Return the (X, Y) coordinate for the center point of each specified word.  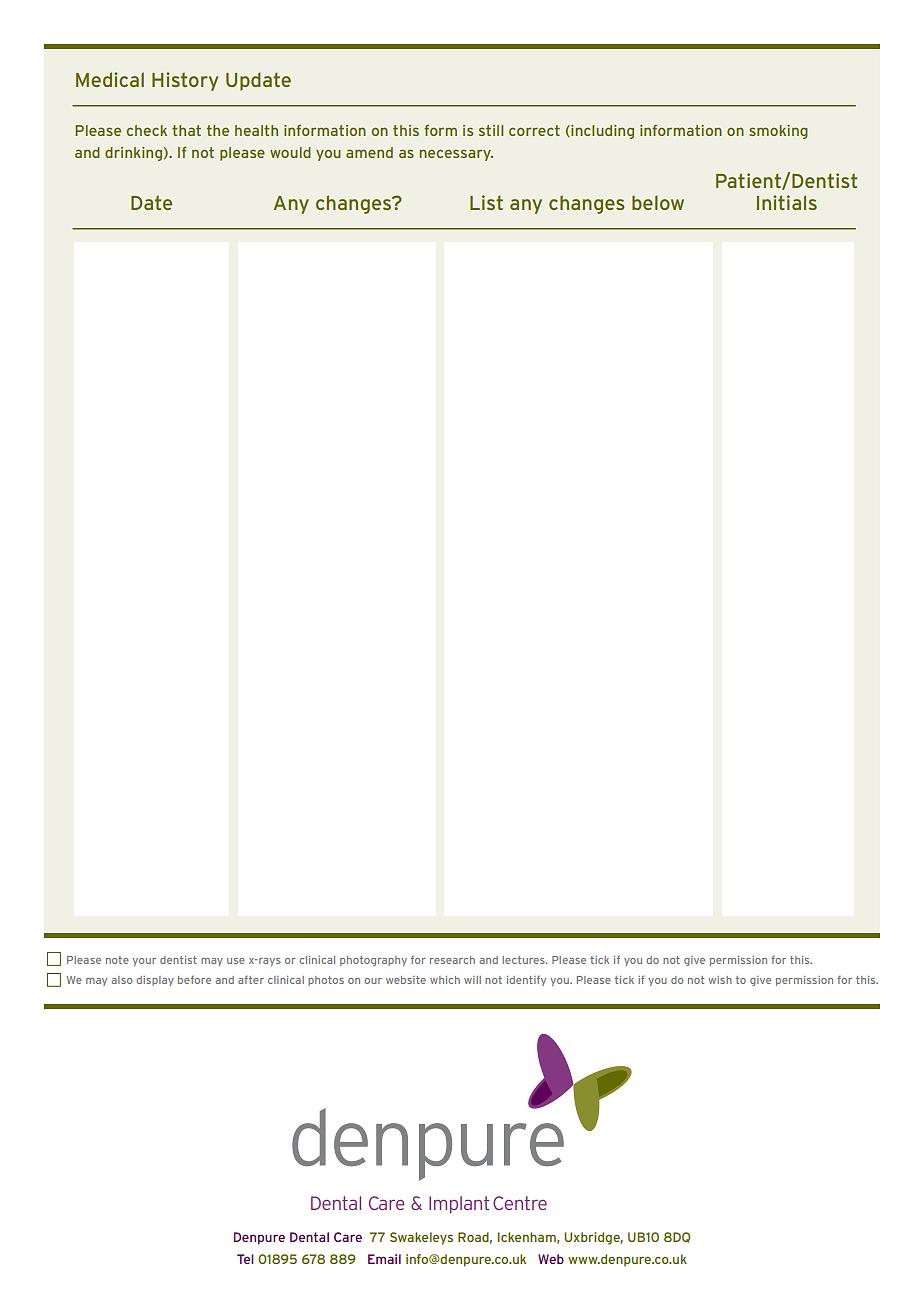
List (486, 202)
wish (720, 980)
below (658, 202)
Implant (459, 1205)
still (491, 130)
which (445, 980)
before (194, 979)
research (452, 960)
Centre (520, 1203)
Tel (245, 1259)
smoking (778, 132)
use (236, 961)
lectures (524, 960)
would (290, 152)
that (186, 130)
